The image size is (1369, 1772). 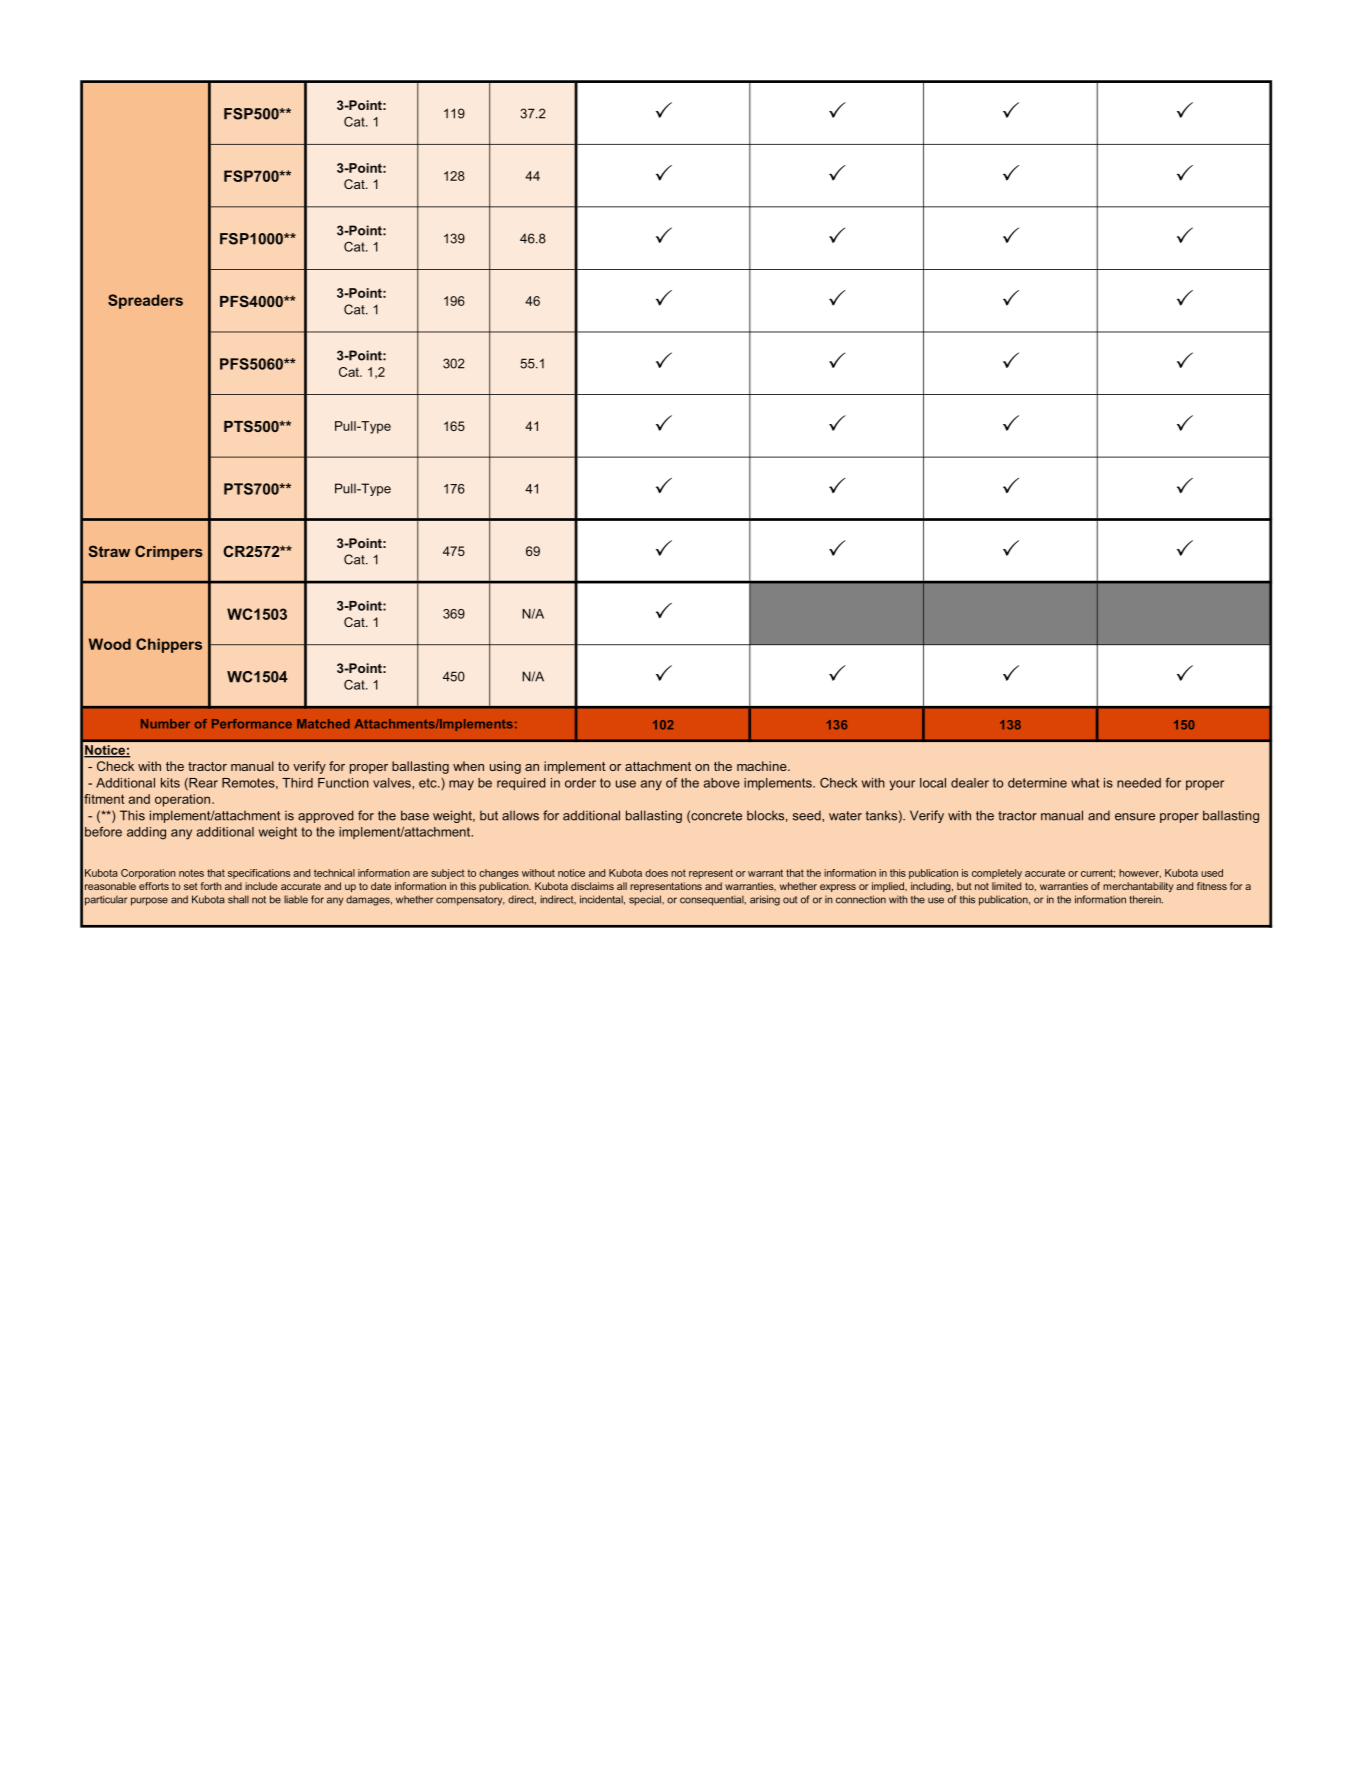 I want to click on Number, so click(x=165, y=724).
